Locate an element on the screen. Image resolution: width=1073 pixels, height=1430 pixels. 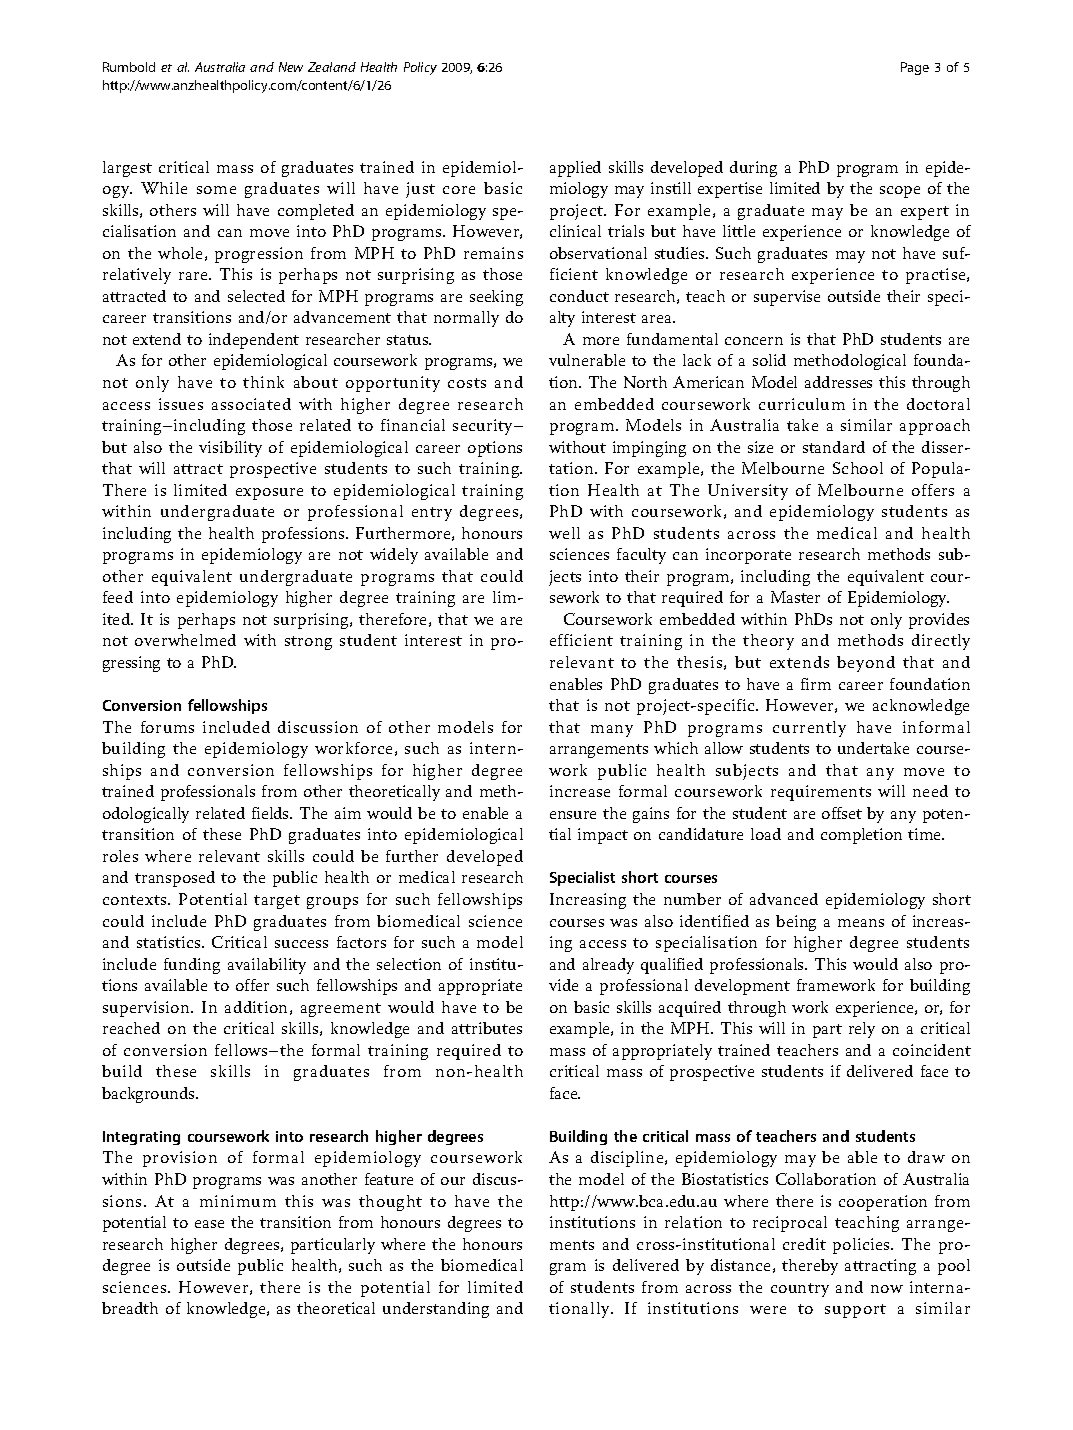
means is located at coordinates (861, 923).
